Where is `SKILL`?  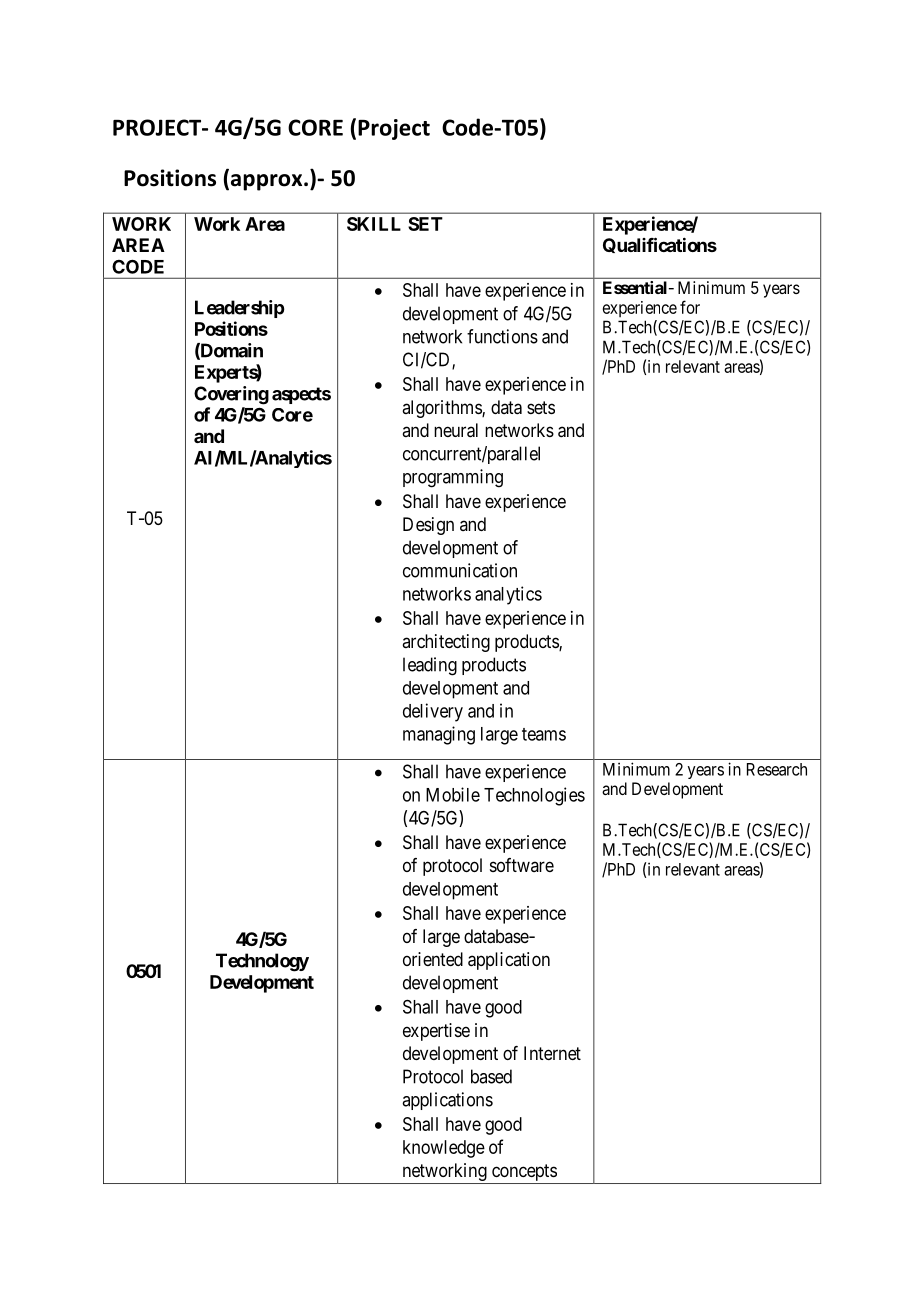
SKILL is located at coordinates (374, 224).
